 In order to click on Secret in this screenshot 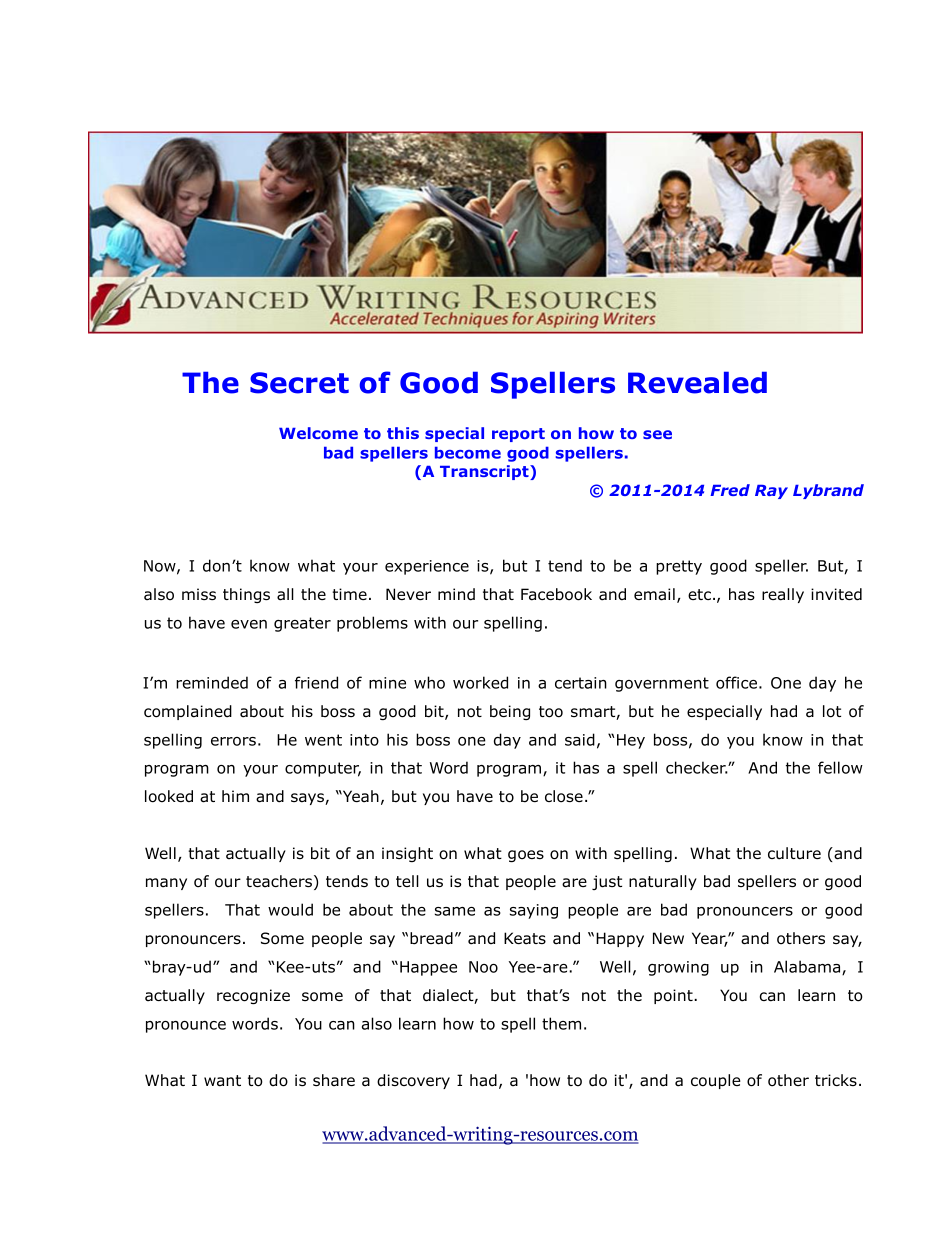, I will do `click(299, 383)`.
